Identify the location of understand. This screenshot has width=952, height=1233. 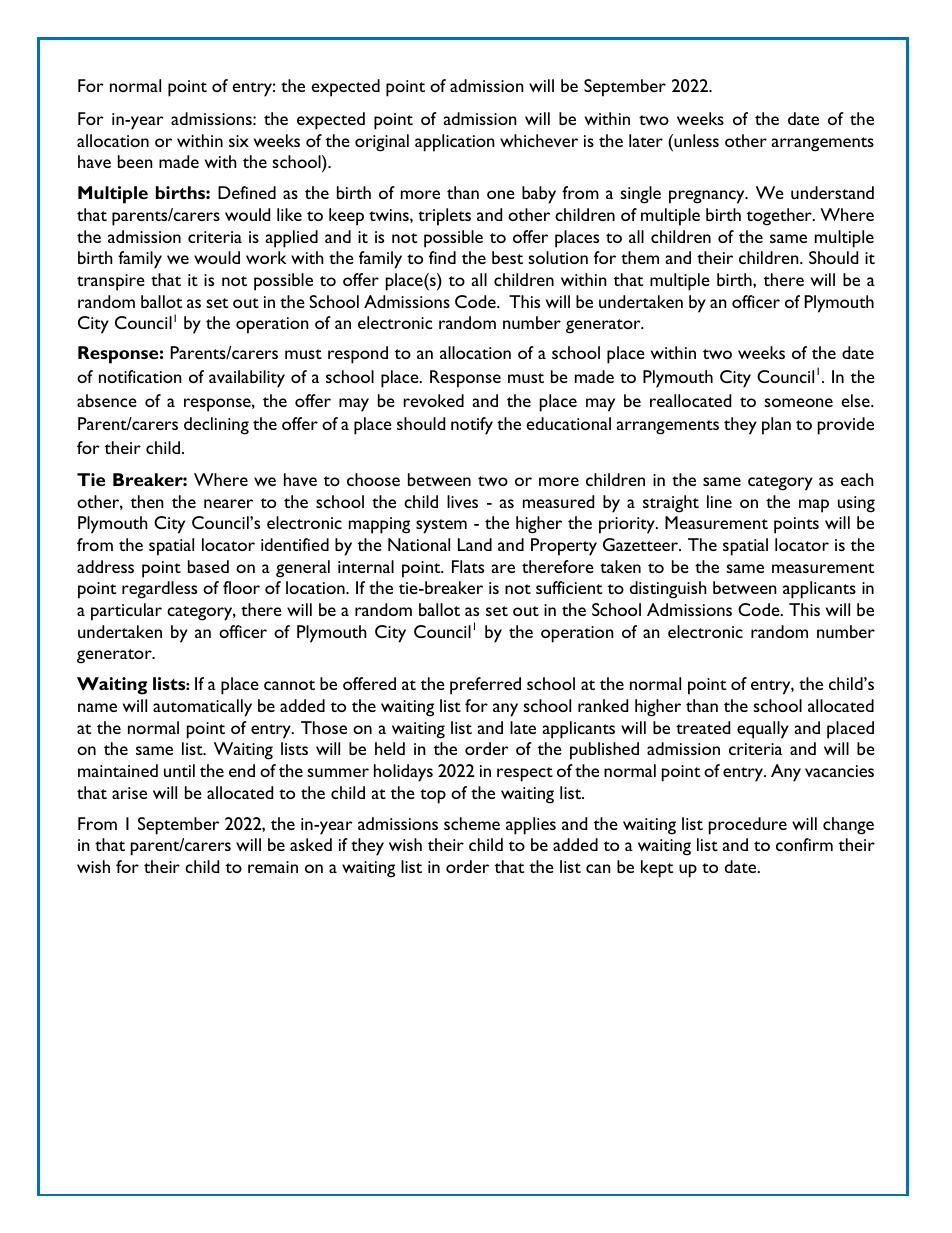
(832, 192).
